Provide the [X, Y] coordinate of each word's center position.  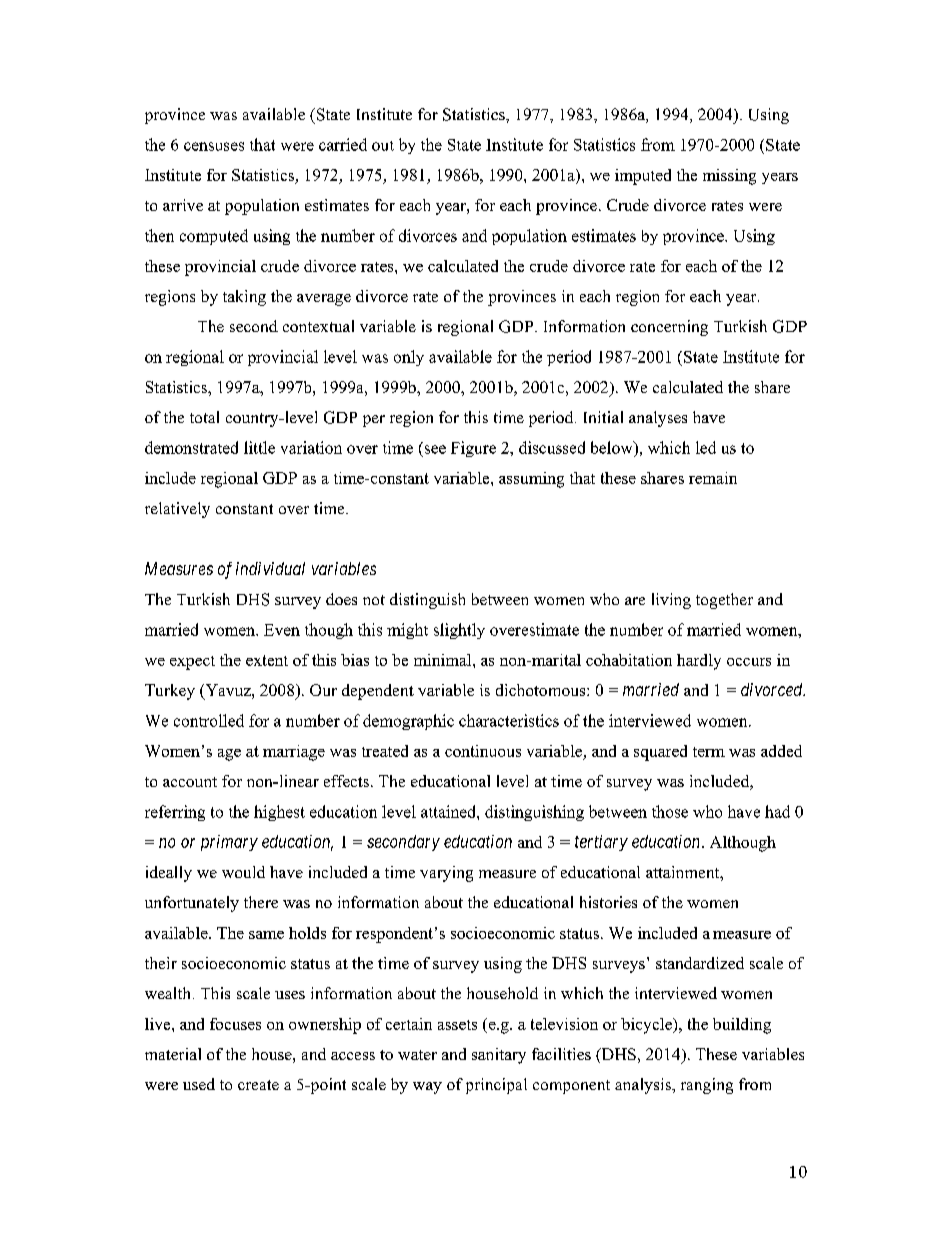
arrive [183, 205]
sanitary [499, 1056]
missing [729, 177]
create [258, 1085]
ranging [707, 1086]
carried [343, 144]
